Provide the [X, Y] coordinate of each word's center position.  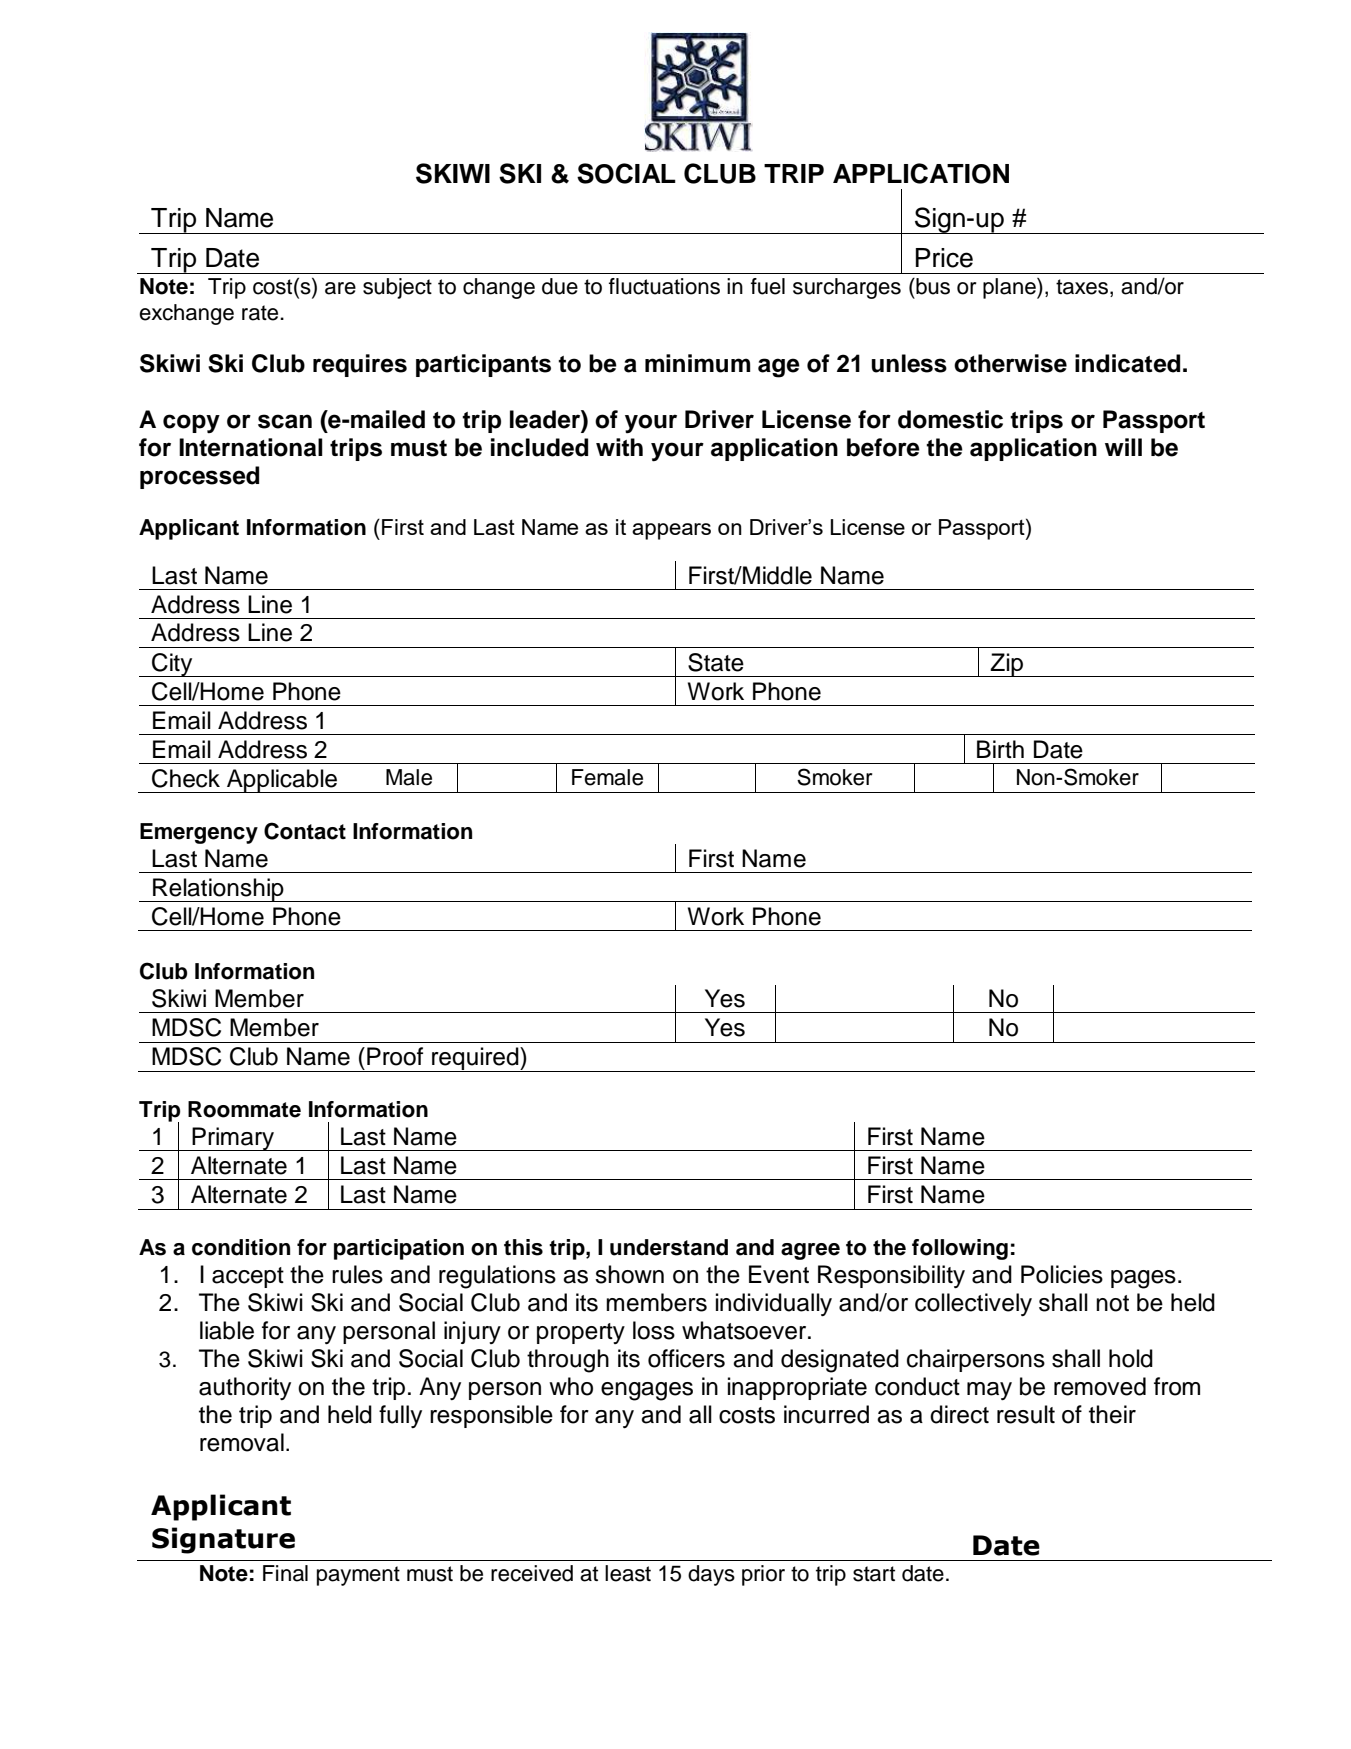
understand [669, 1247]
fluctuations [664, 286]
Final [285, 1573]
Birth [1000, 749]
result [1026, 1414]
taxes [1083, 288]
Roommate [244, 1109]
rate [261, 313]
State [716, 662]
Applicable [282, 781]
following [960, 1249]
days [711, 1575]
